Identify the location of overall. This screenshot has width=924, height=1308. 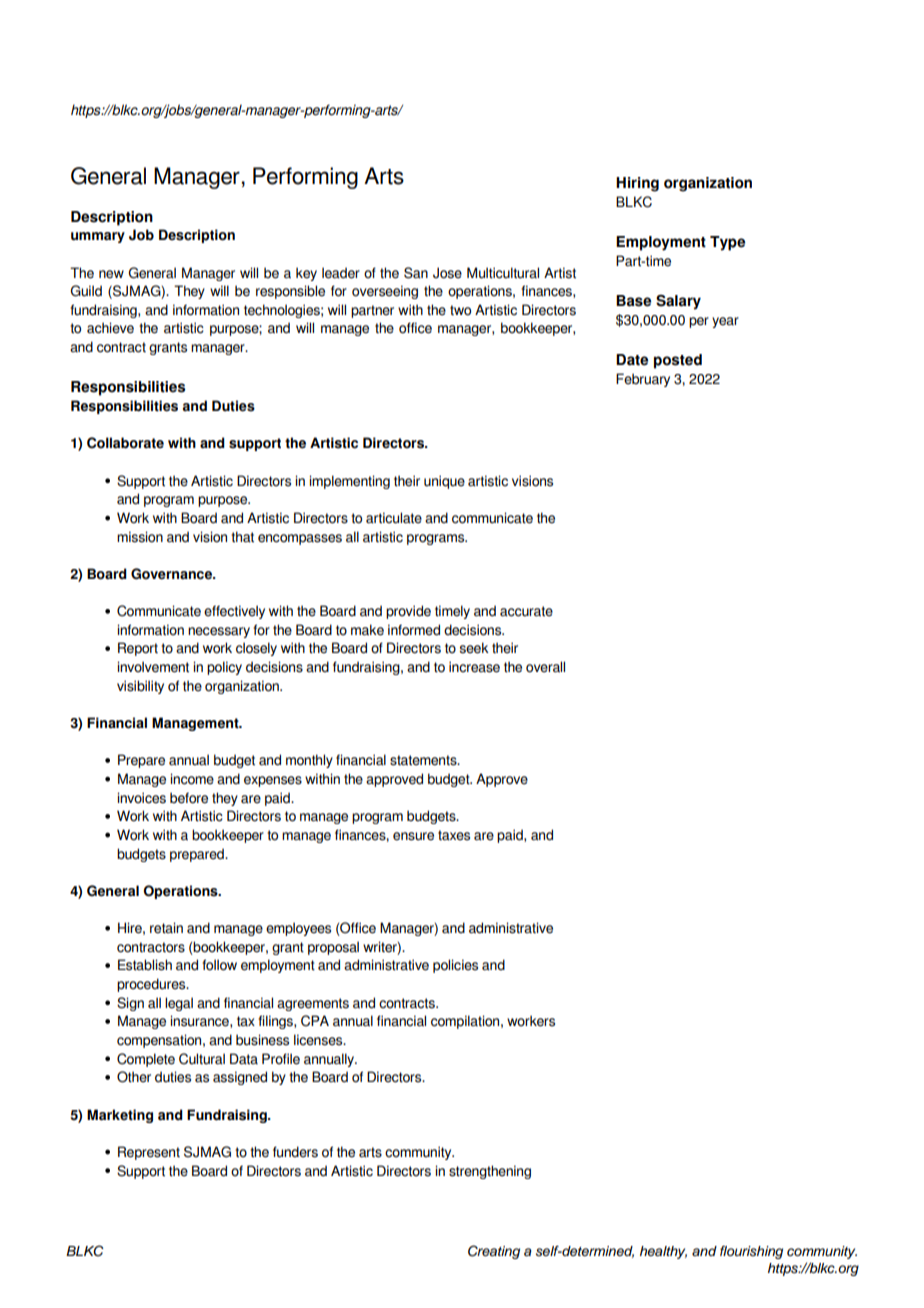
(545, 667).
